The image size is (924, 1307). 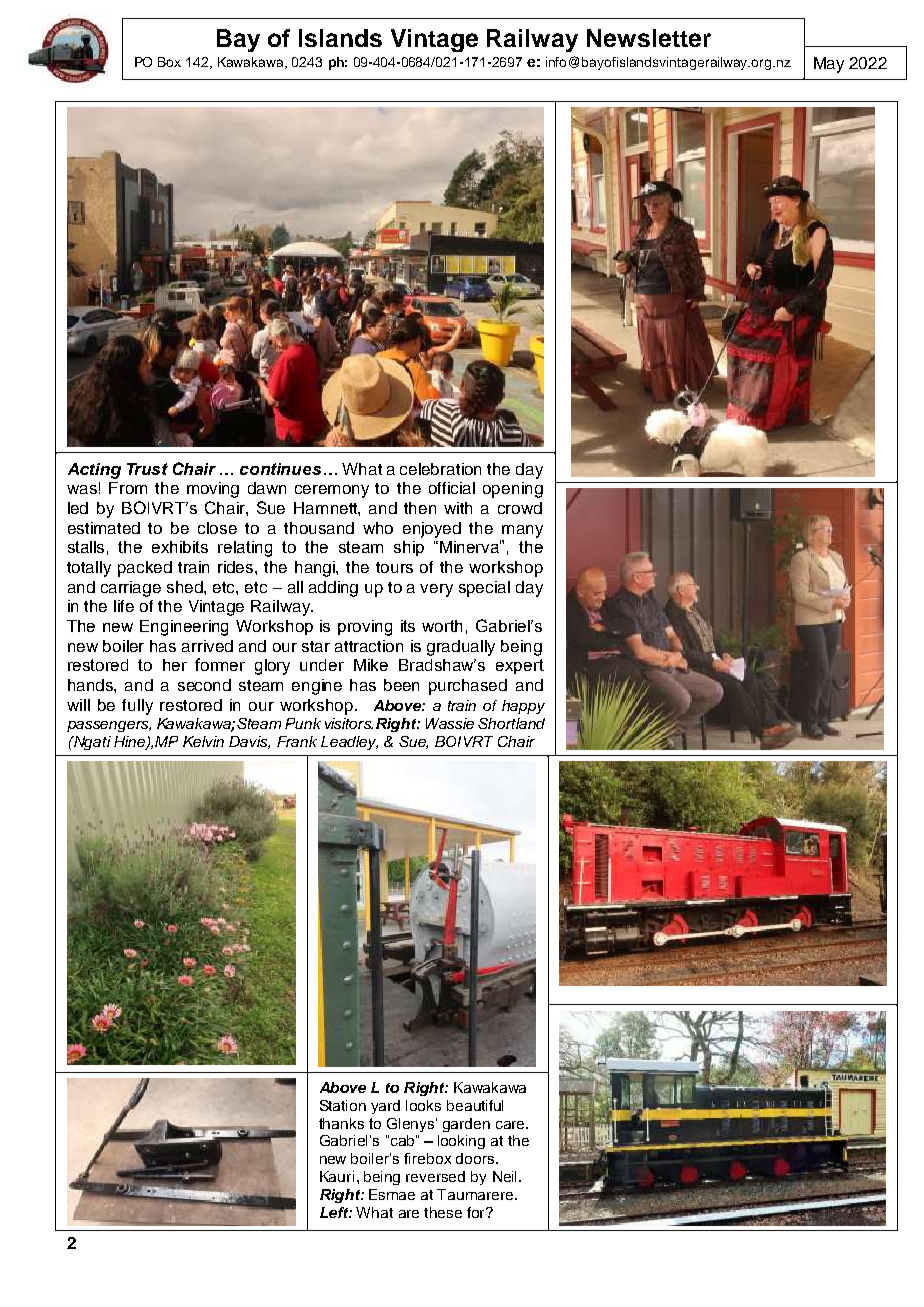 What do you see at coordinates (435, 1176) in the screenshot?
I see `reversed` at bounding box center [435, 1176].
